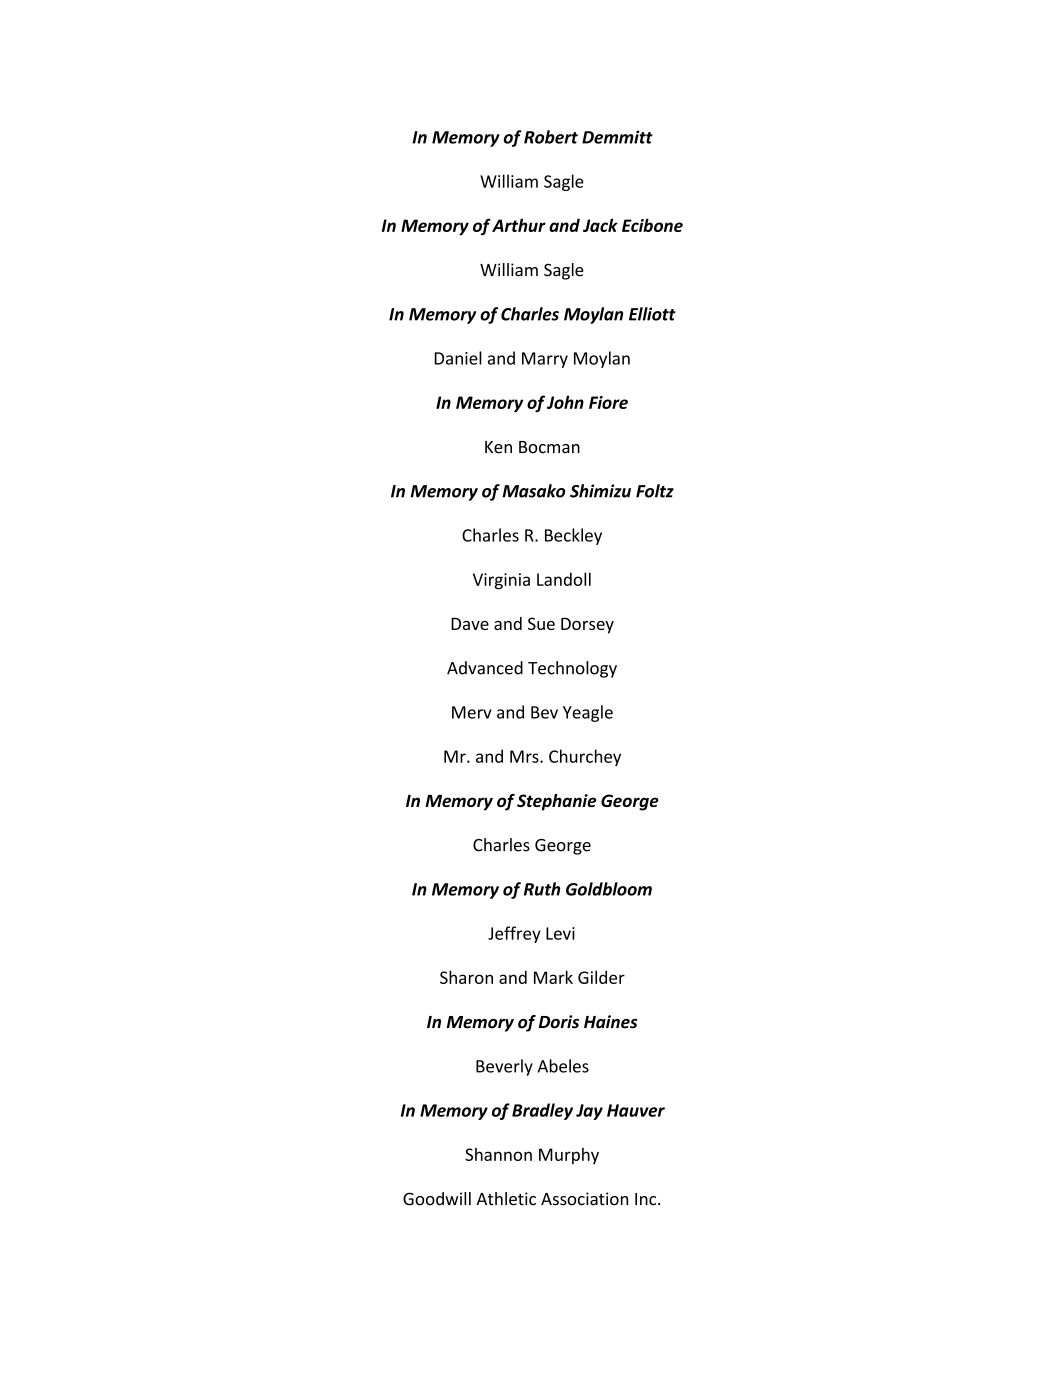 Image resolution: width=1064 pixels, height=1377 pixels. Describe the element at coordinates (472, 712) in the screenshot. I see `Merv` at that location.
